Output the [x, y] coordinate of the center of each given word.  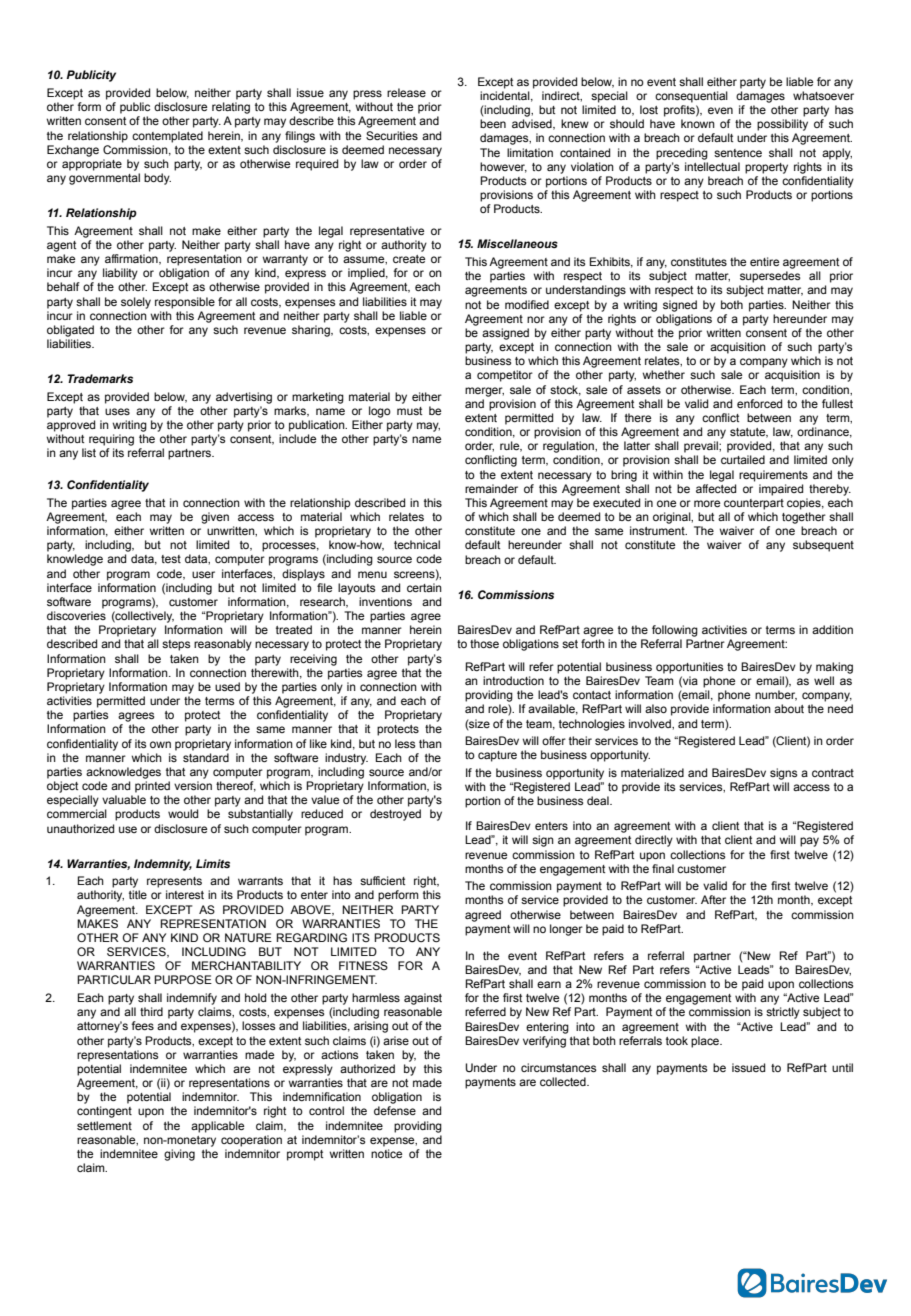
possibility [782, 125]
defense [395, 1110]
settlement [104, 1125]
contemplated [167, 137]
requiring [111, 440]
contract [833, 773]
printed [152, 787]
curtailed [743, 459]
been [493, 123]
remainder [491, 488]
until [842, 1067]
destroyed [395, 815]
